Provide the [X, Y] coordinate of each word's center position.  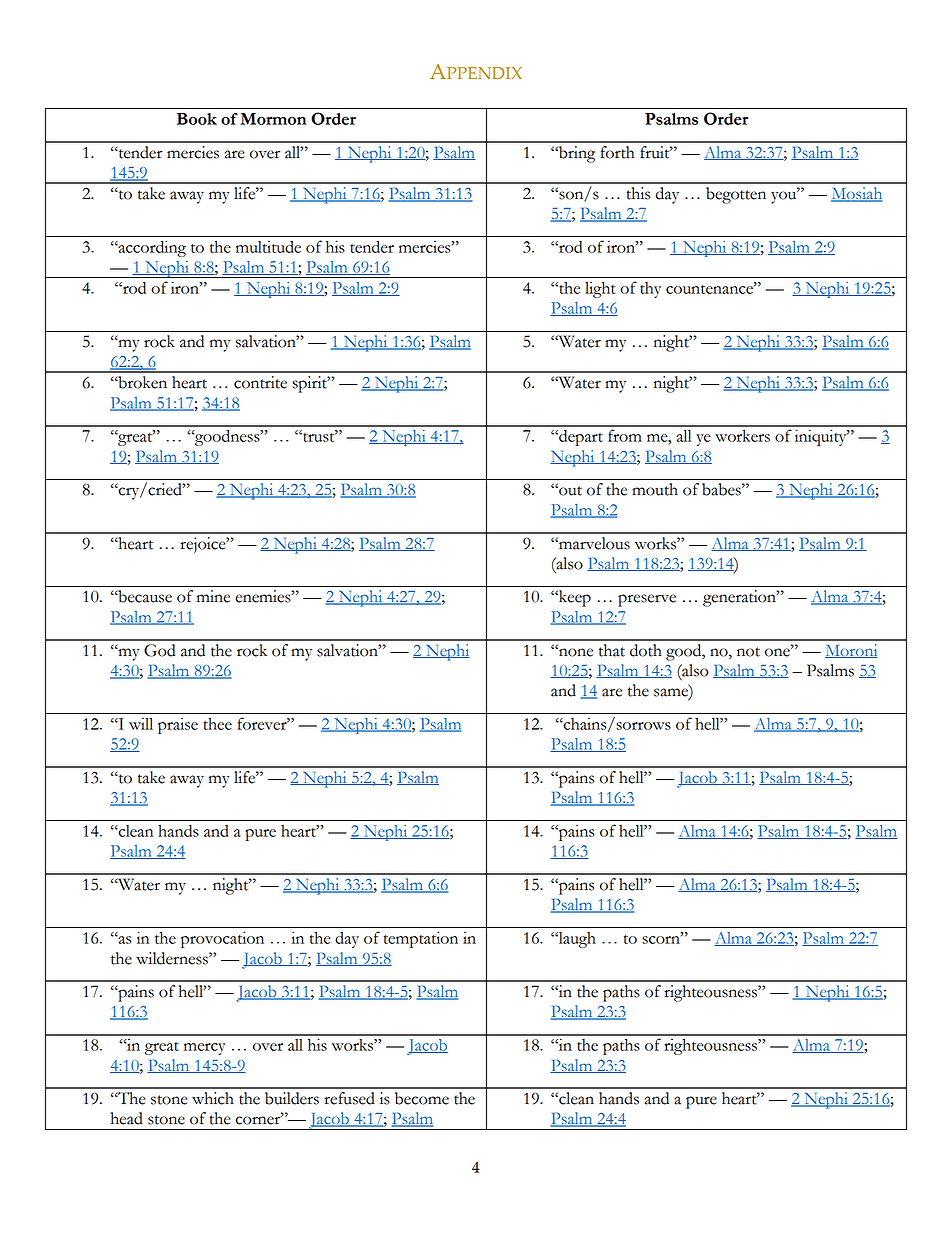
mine [213, 596]
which [213, 1098]
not [748, 652]
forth [617, 152]
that [612, 650]
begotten [736, 195]
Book [197, 119]
